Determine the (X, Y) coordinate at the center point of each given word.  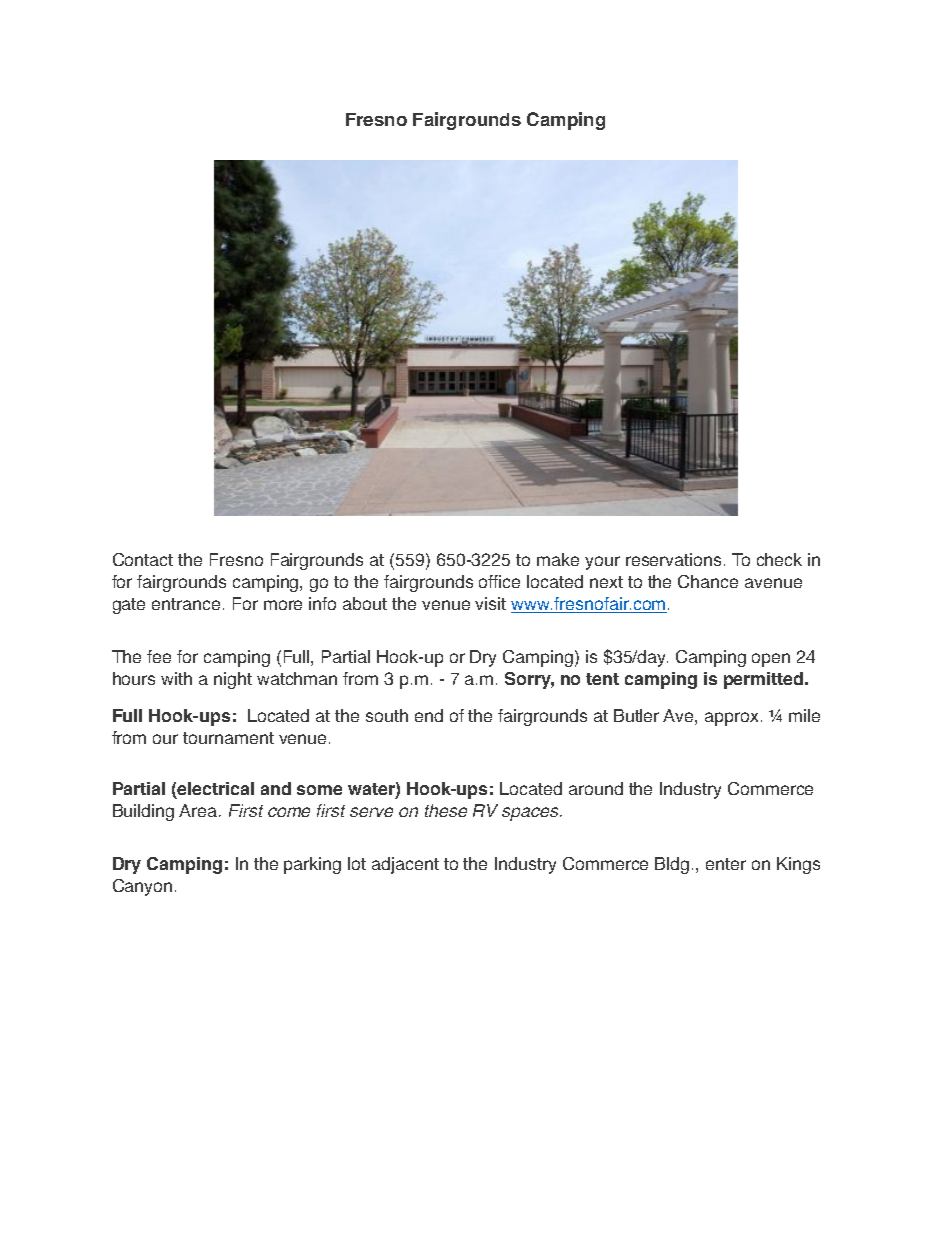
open (771, 660)
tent (602, 679)
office (499, 581)
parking (312, 865)
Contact (143, 559)
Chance (708, 581)
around (596, 788)
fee (159, 656)
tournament (228, 738)
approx (731, 719)
